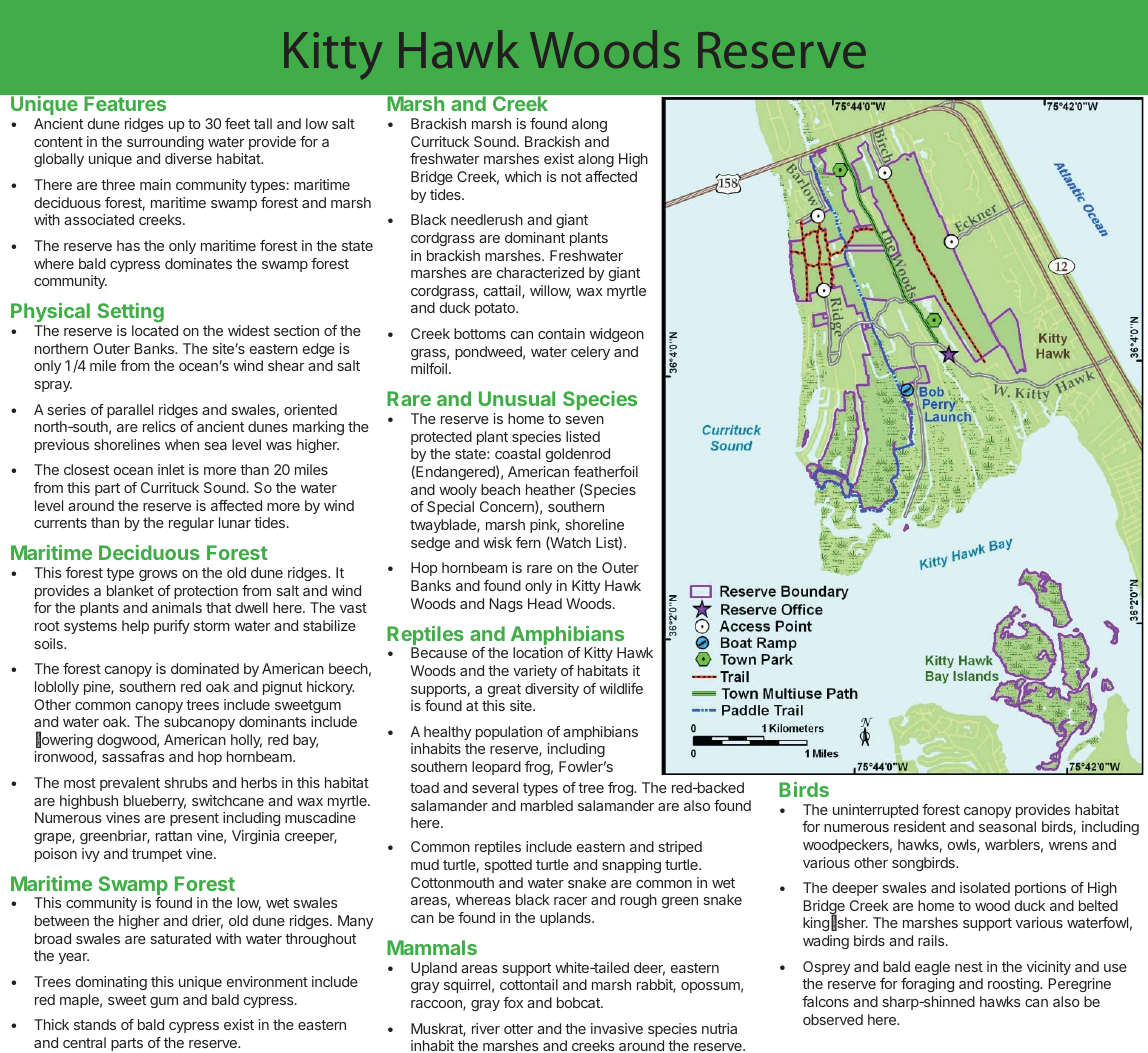  What do you see at coordinates (621, 688) in the document?
I see `wildlife` at bounding box center [621, 688].
